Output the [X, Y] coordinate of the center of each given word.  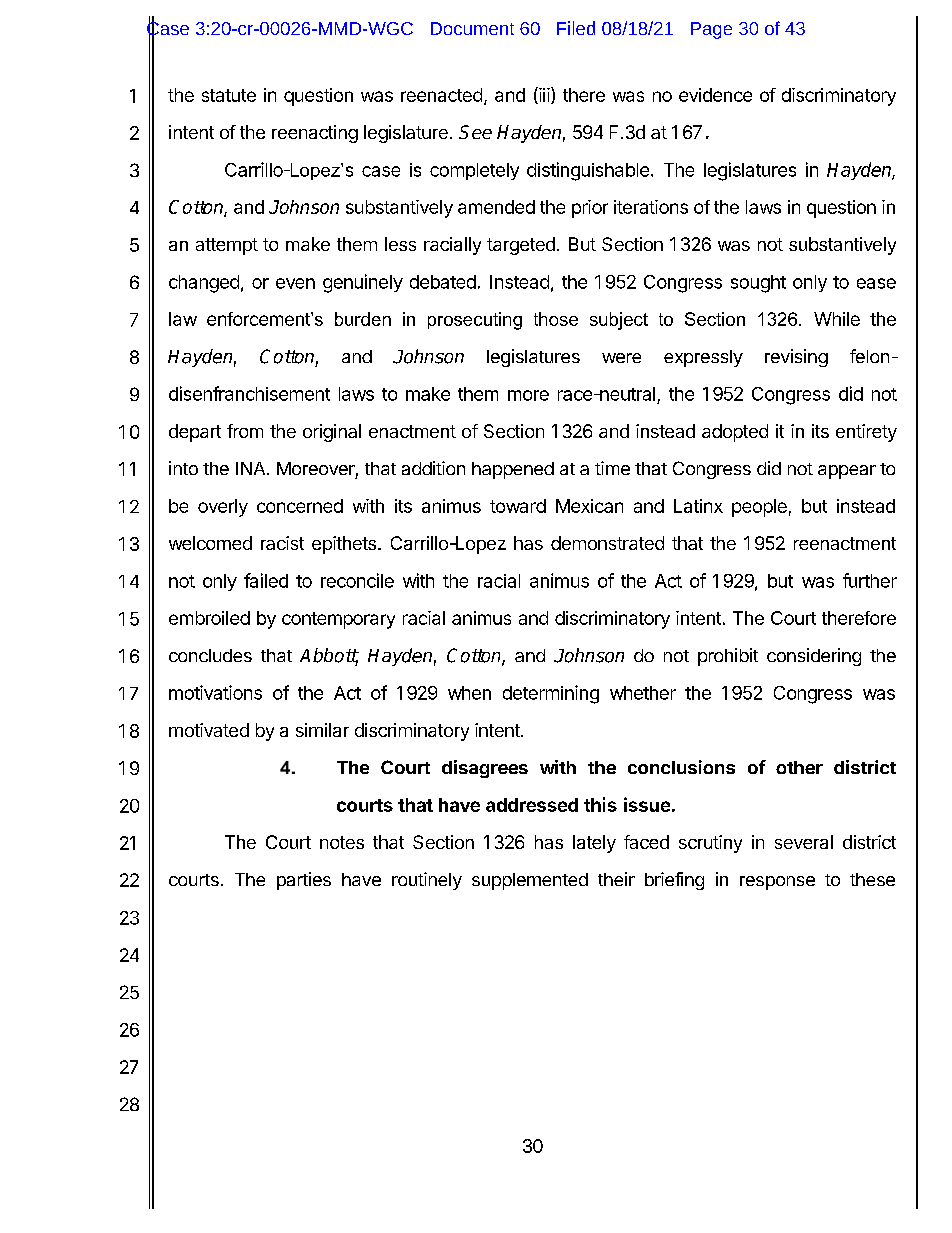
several [804, 842]
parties [304, 881]
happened [513, 470]
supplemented [530, 881]
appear [847, 472]
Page [711, 30]
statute [229, 95]
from [245, 431]
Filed [576, 28]
